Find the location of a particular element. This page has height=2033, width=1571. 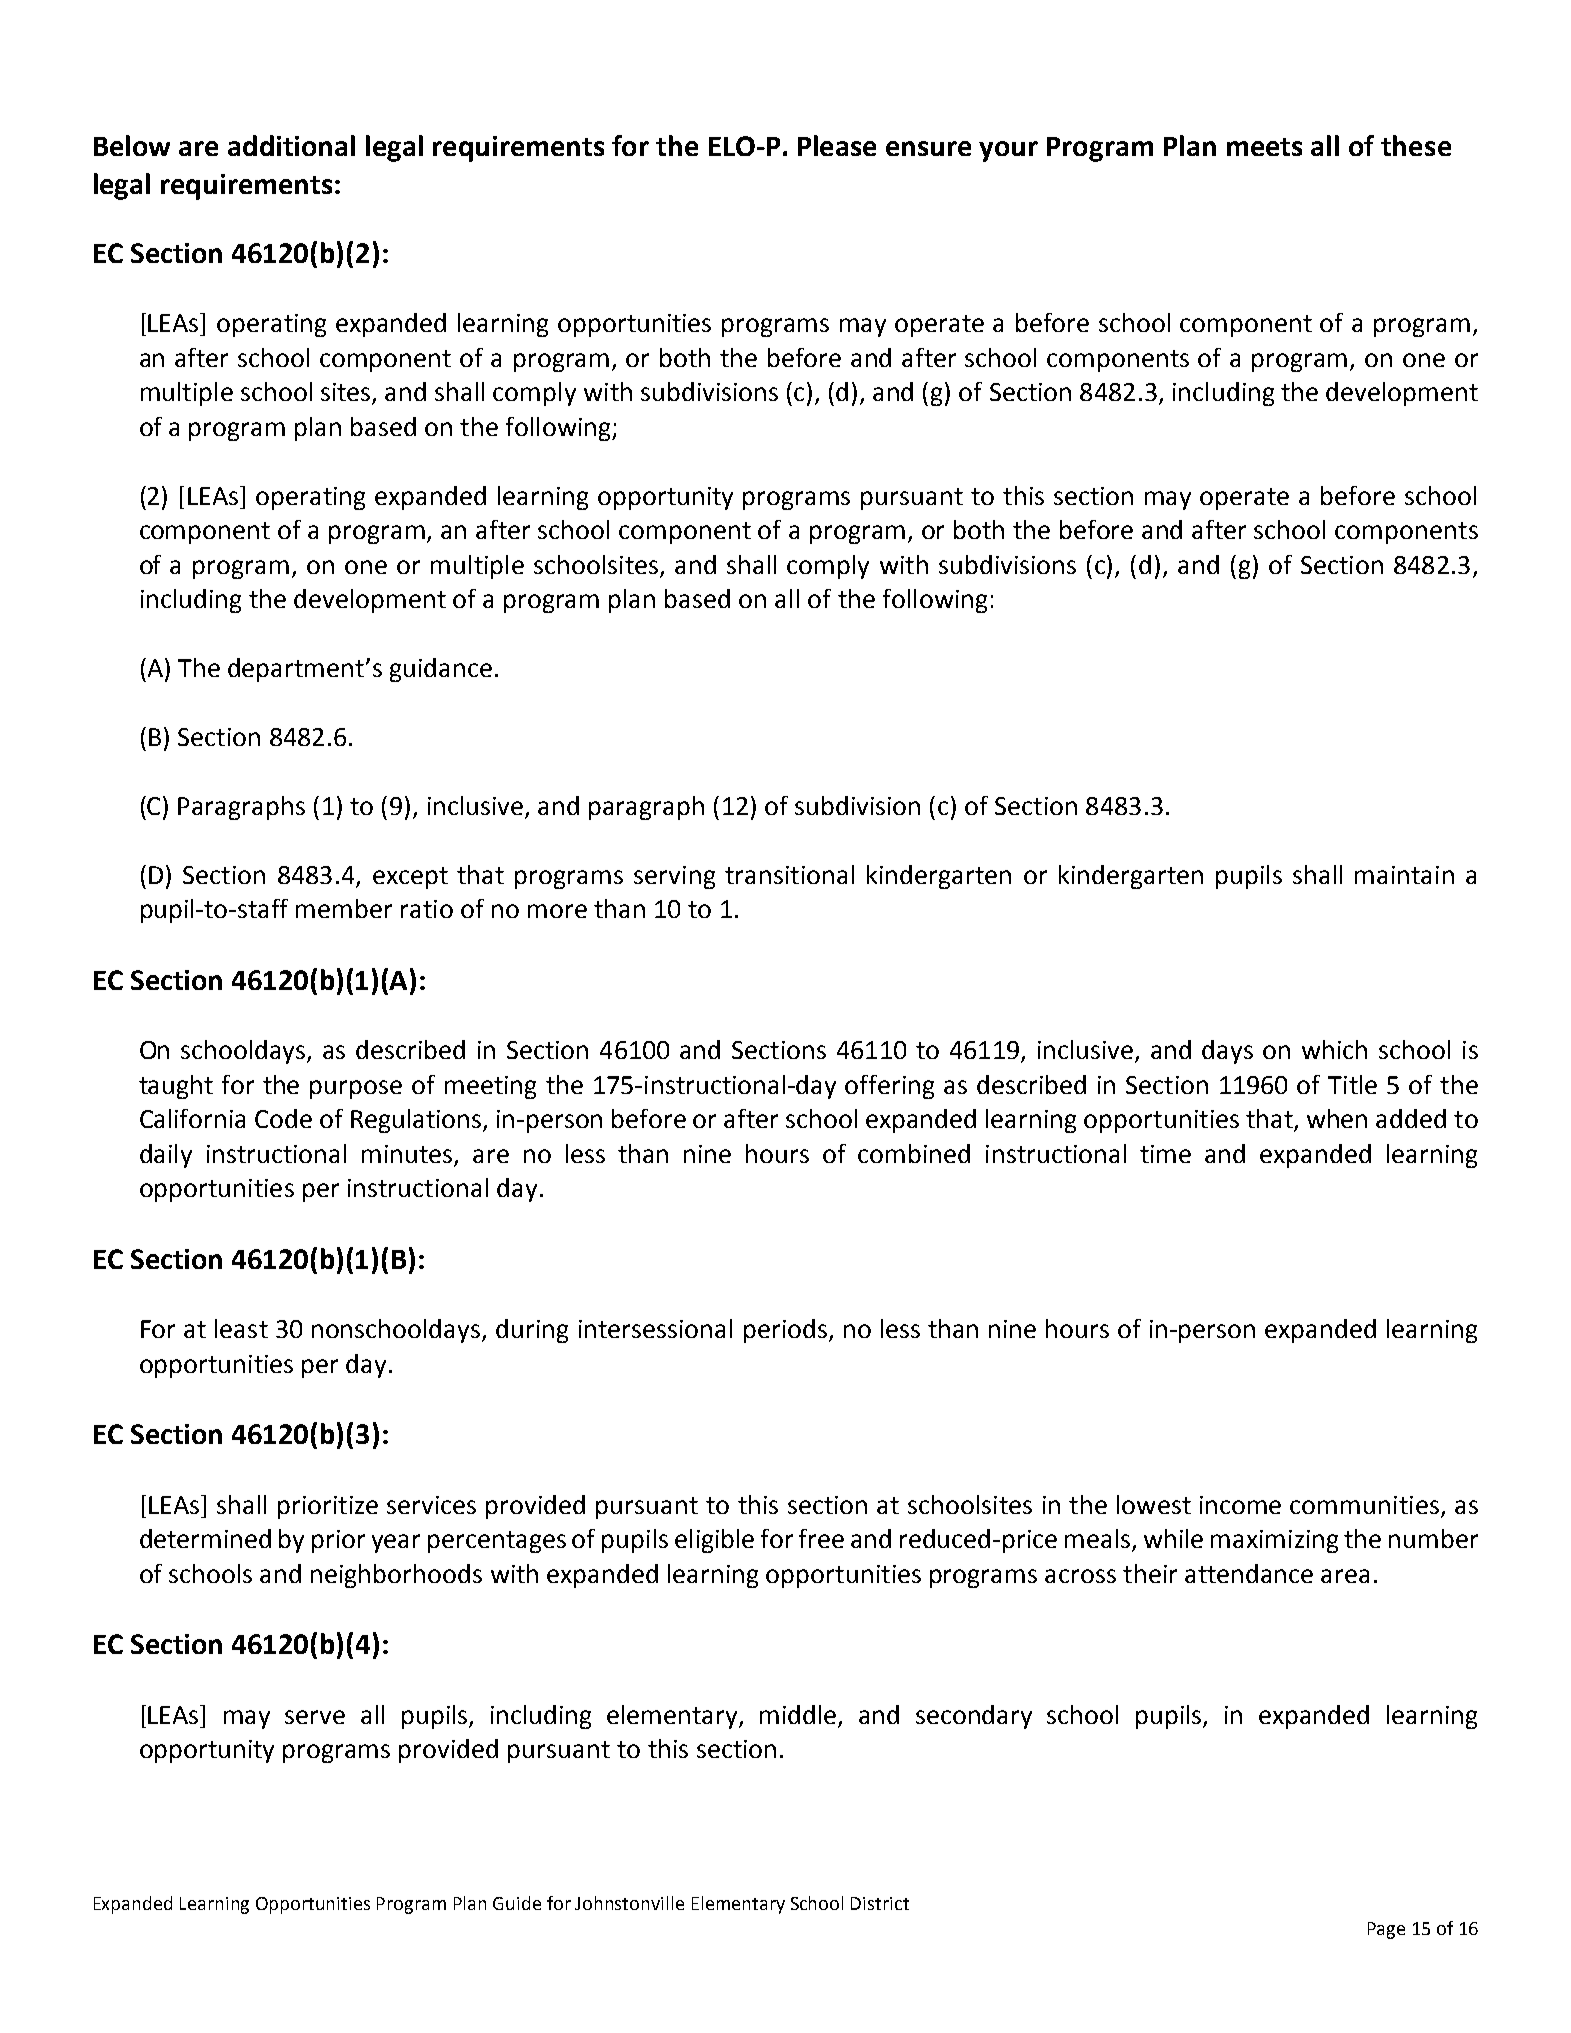

meets is located at coordinates (1264, 147).
